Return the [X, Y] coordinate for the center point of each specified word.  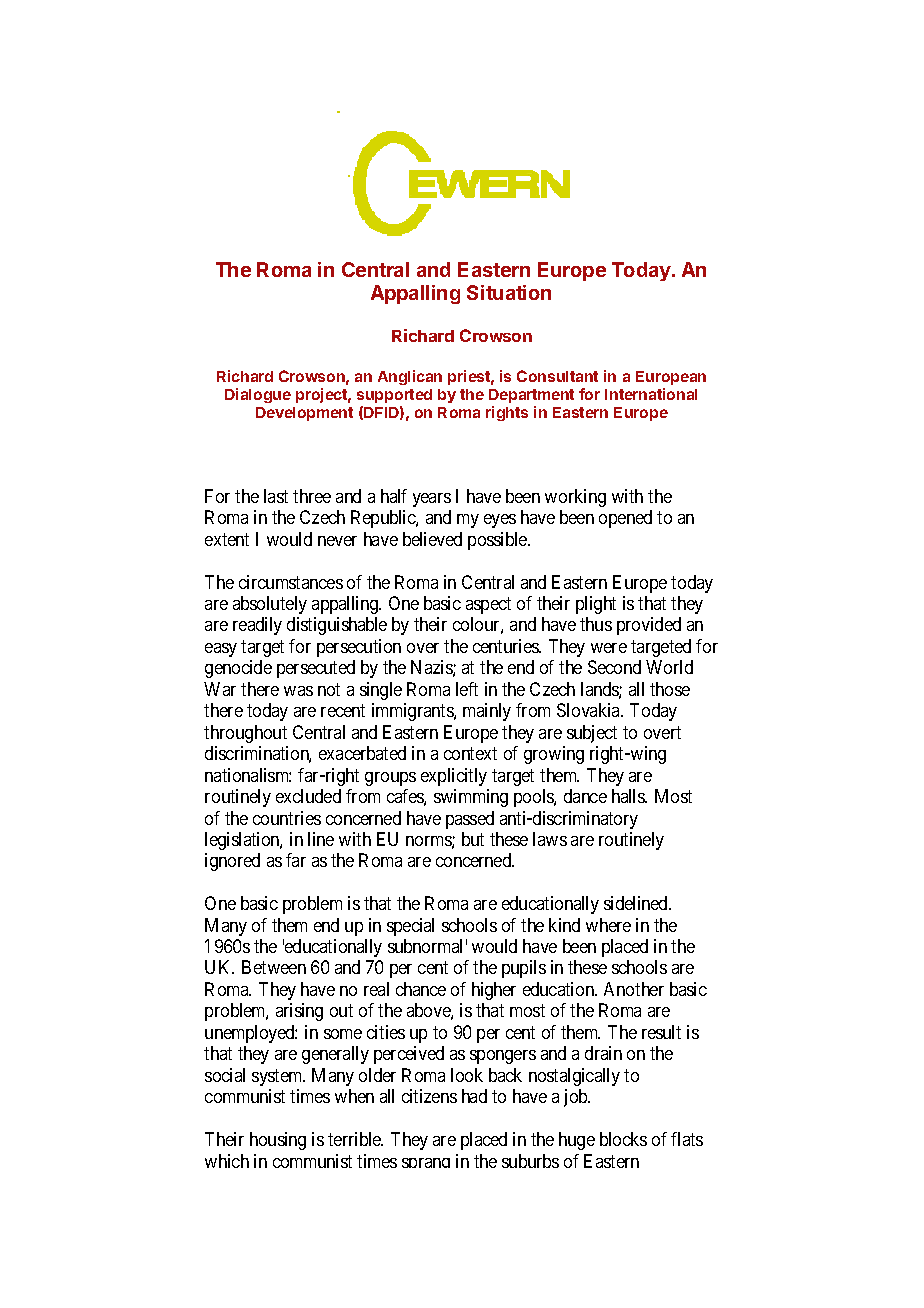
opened [625, 519]
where [608, 925]
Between [274, 967]
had [474, 1096]
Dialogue [258, 395]
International [651, 394]
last [276, 496]
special [410, 927]
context [470, 753]
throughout [245, 734]
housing [278, 1141]
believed [432, 539]
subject [592, 734]
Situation [509, 292]
